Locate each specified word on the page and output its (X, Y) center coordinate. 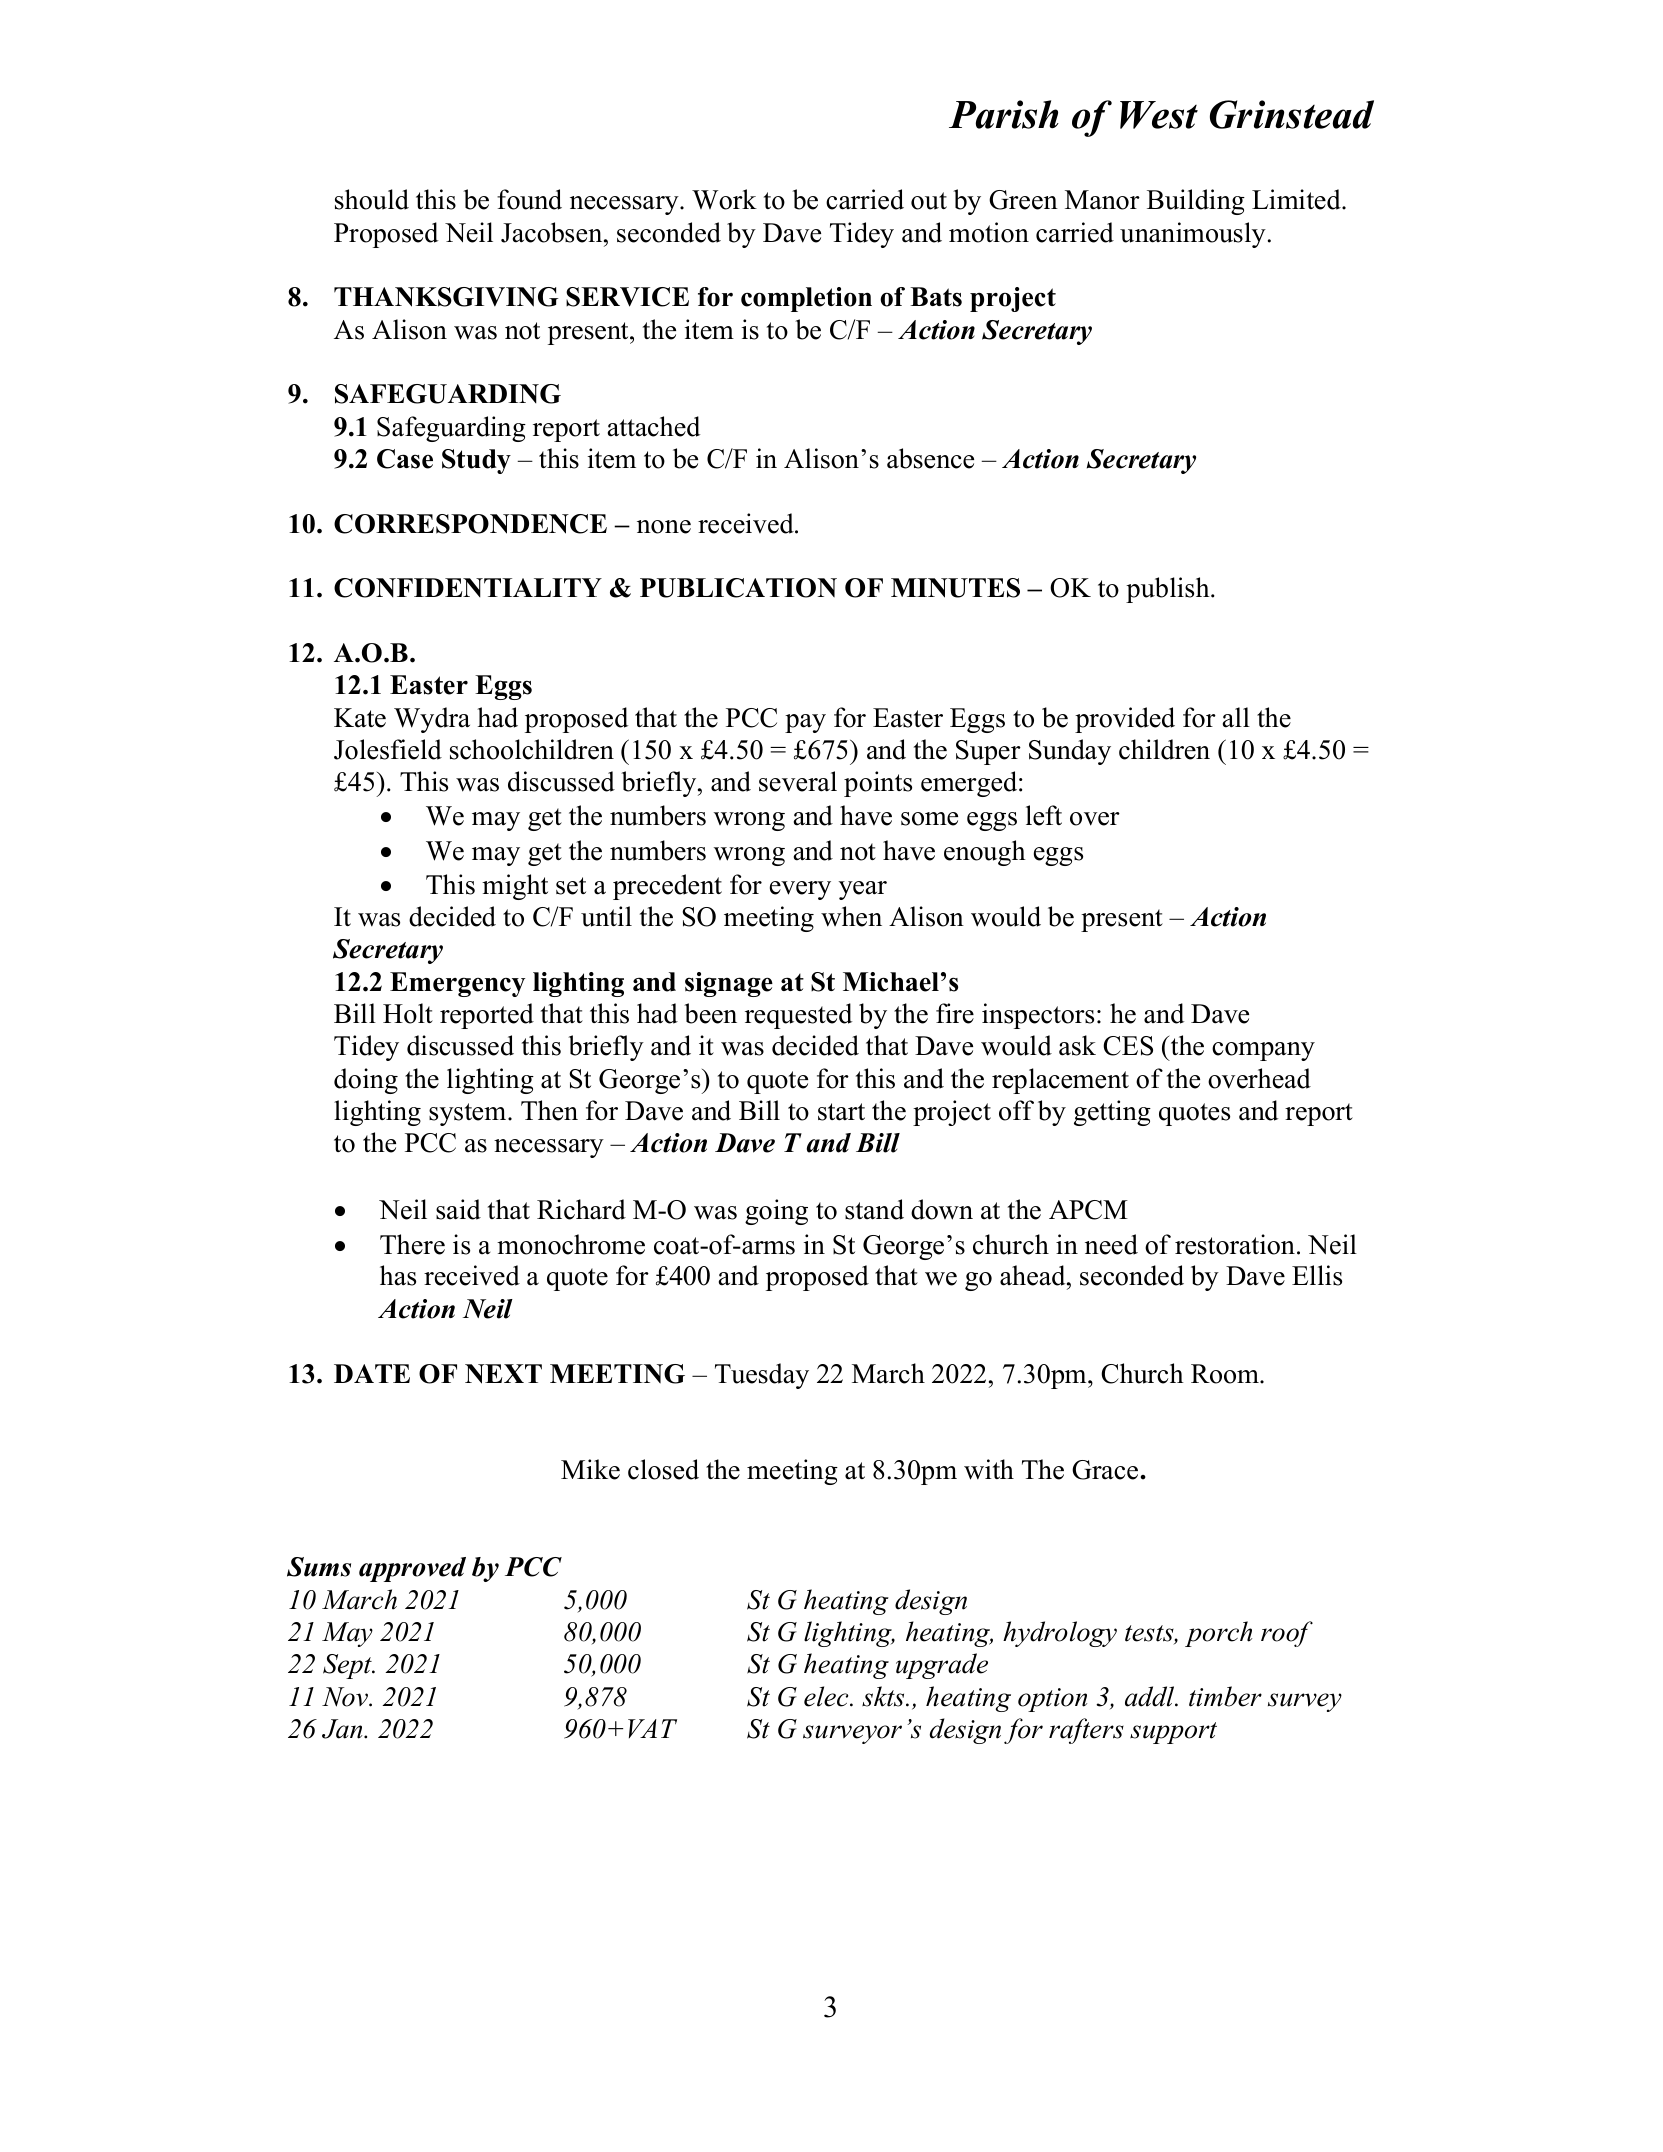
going (776, 1212)
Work (724, 199)
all (1236, 717)
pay (805, 723)
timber (1225, 1696)
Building (1196, 202)
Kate (360, 718)
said (458, 1209)
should (372, 199)
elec (827, 1696)
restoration (1235, 1244)
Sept (348, 1666)
